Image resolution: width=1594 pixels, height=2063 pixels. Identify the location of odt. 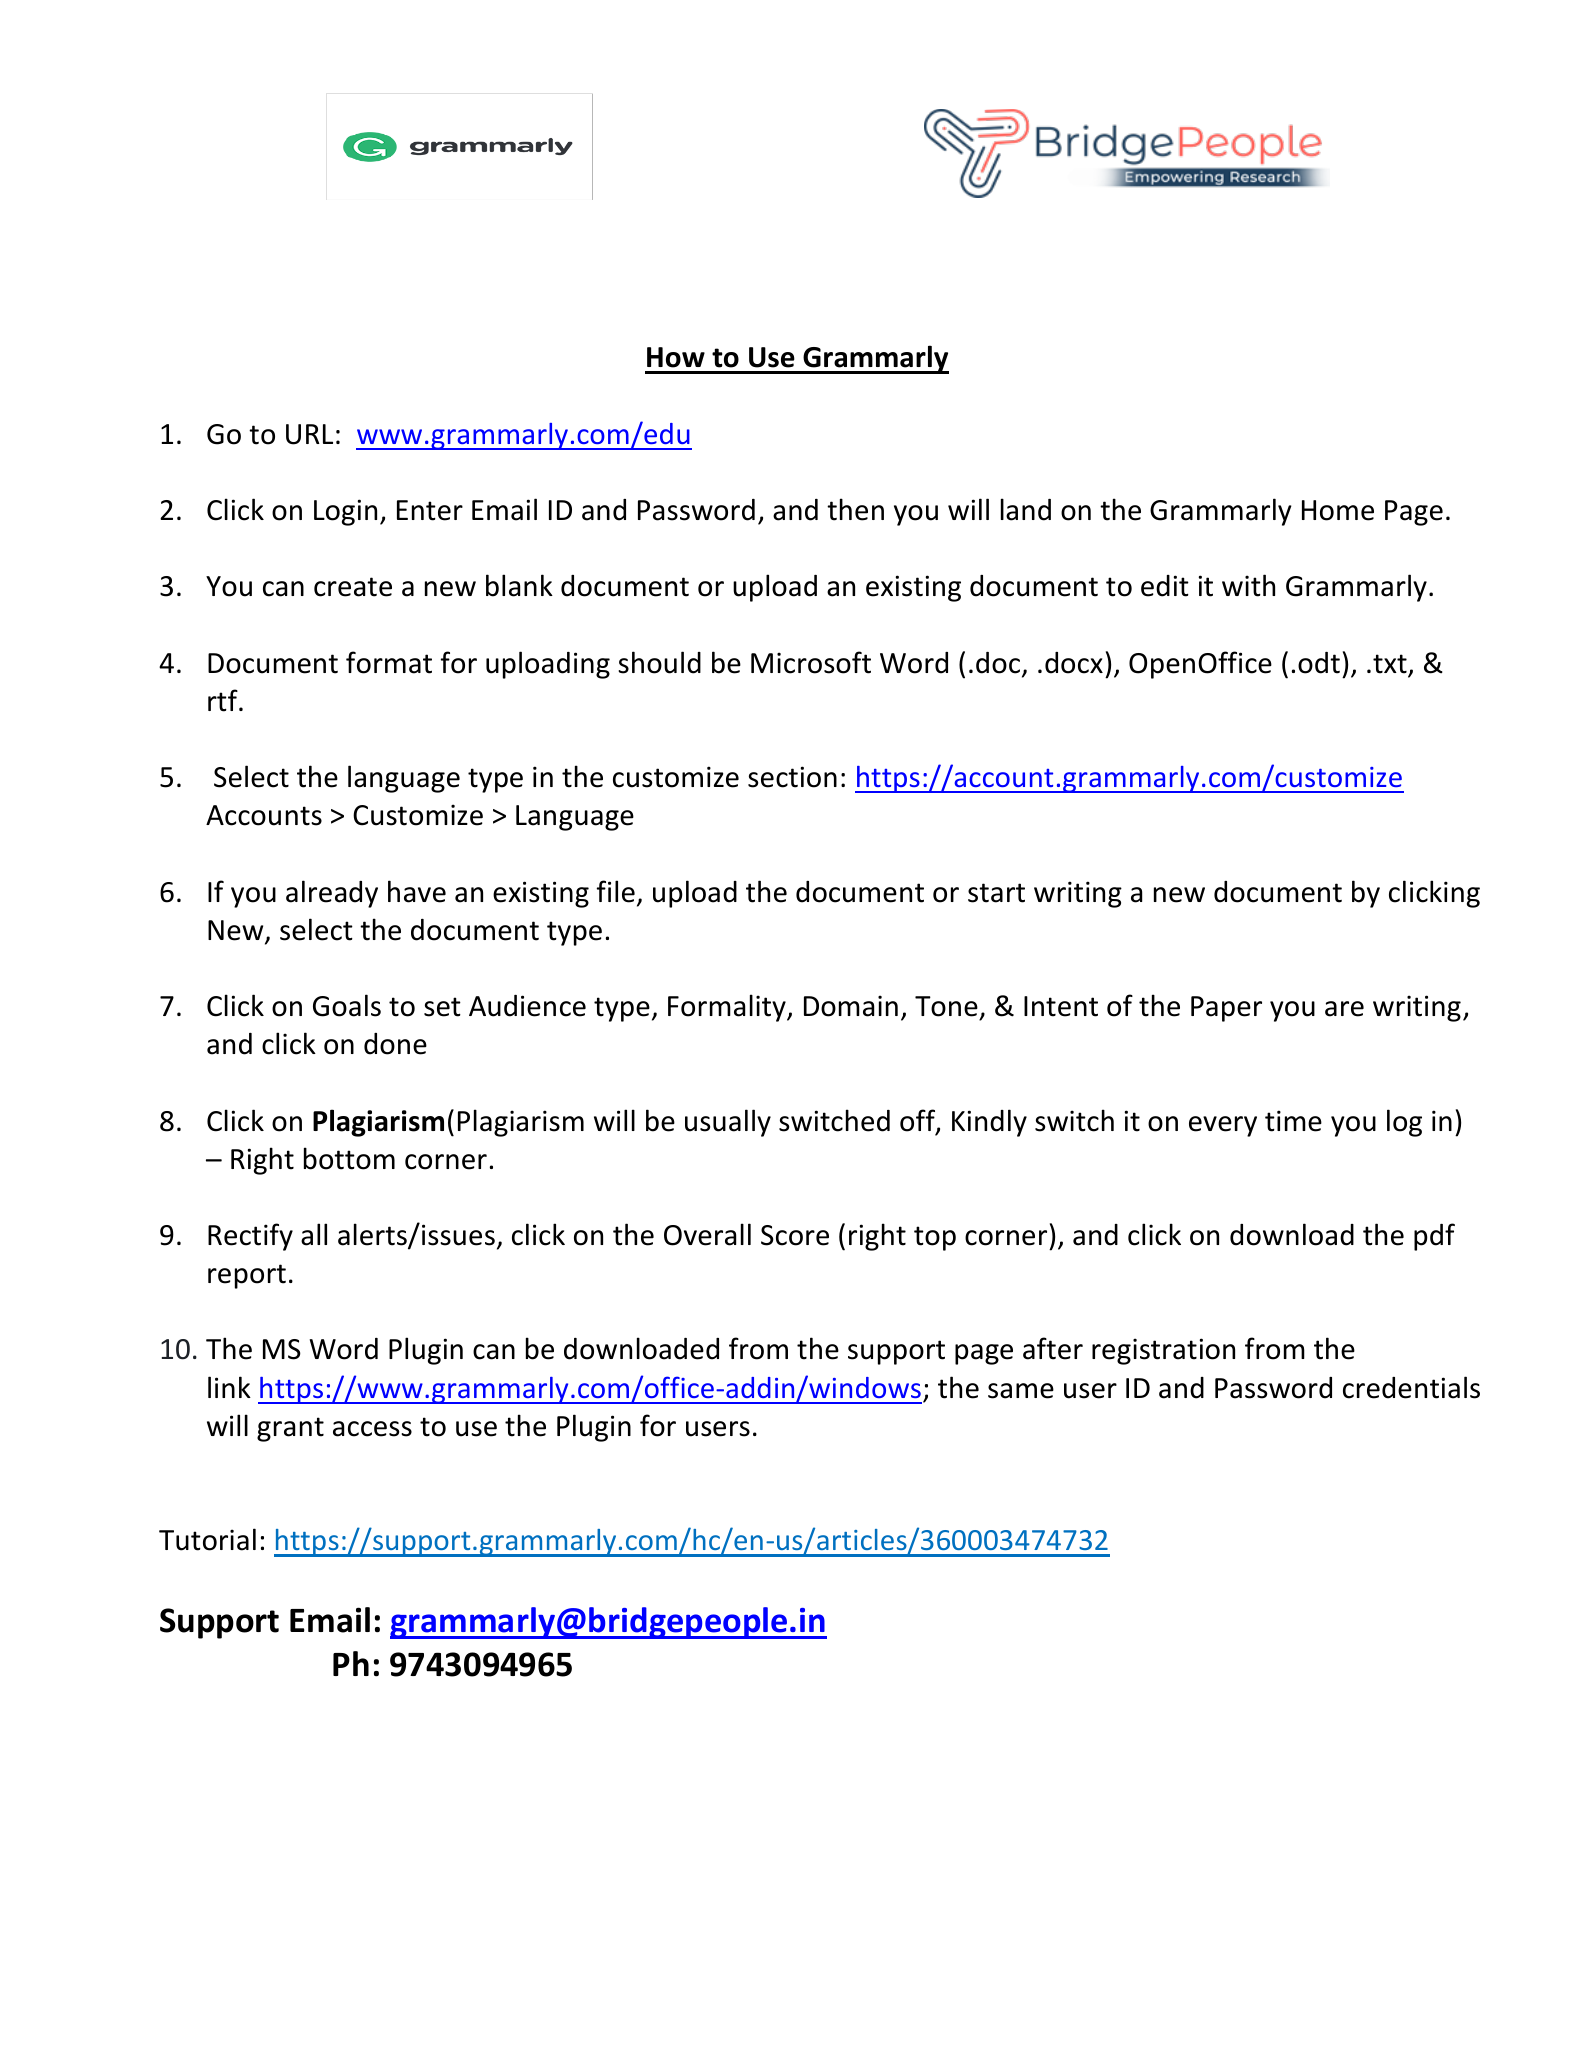
(1319, 663).
